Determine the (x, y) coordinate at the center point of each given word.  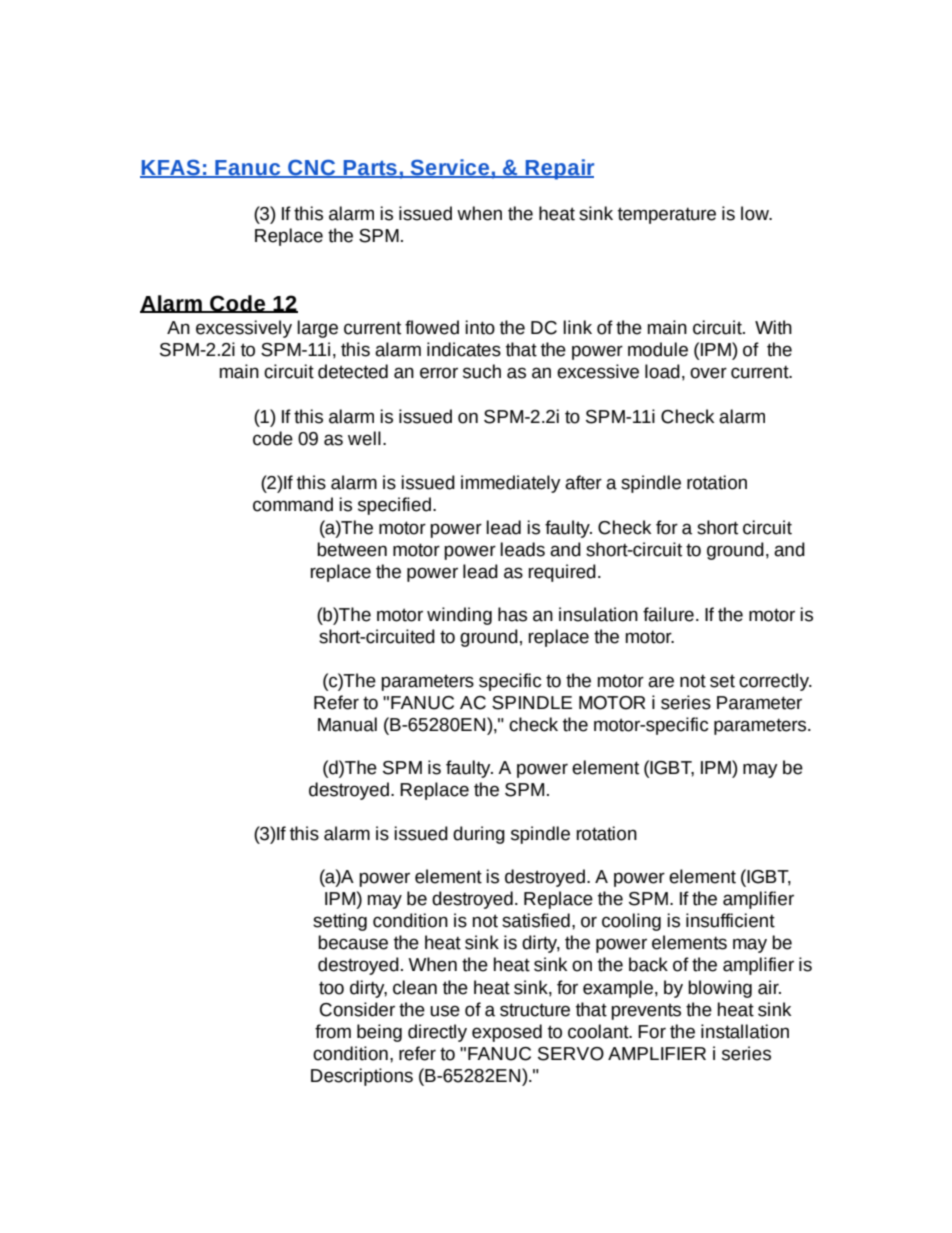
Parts (370, 169)
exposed (507, 1033)
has (512, 614)
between (352, 549)
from (333, 1031)
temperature (667, 215)
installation (745, 1031)
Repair (558, 169)
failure (668, 614)
